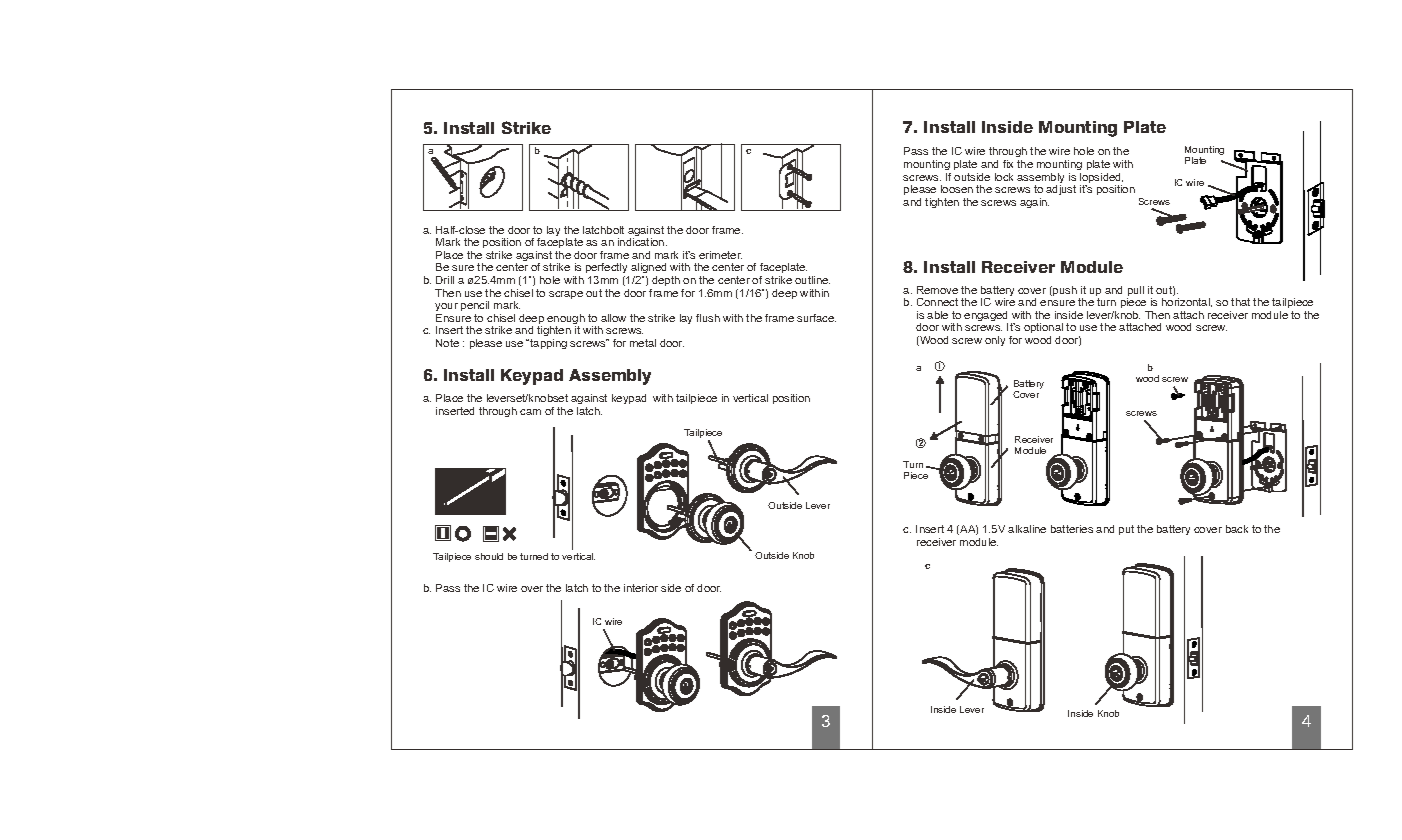 This screenshot has height=840, width=1402. What do you see at coordinates (641, 588) in the screenshot?
I see `interior` at bounding box center [641, 588].
